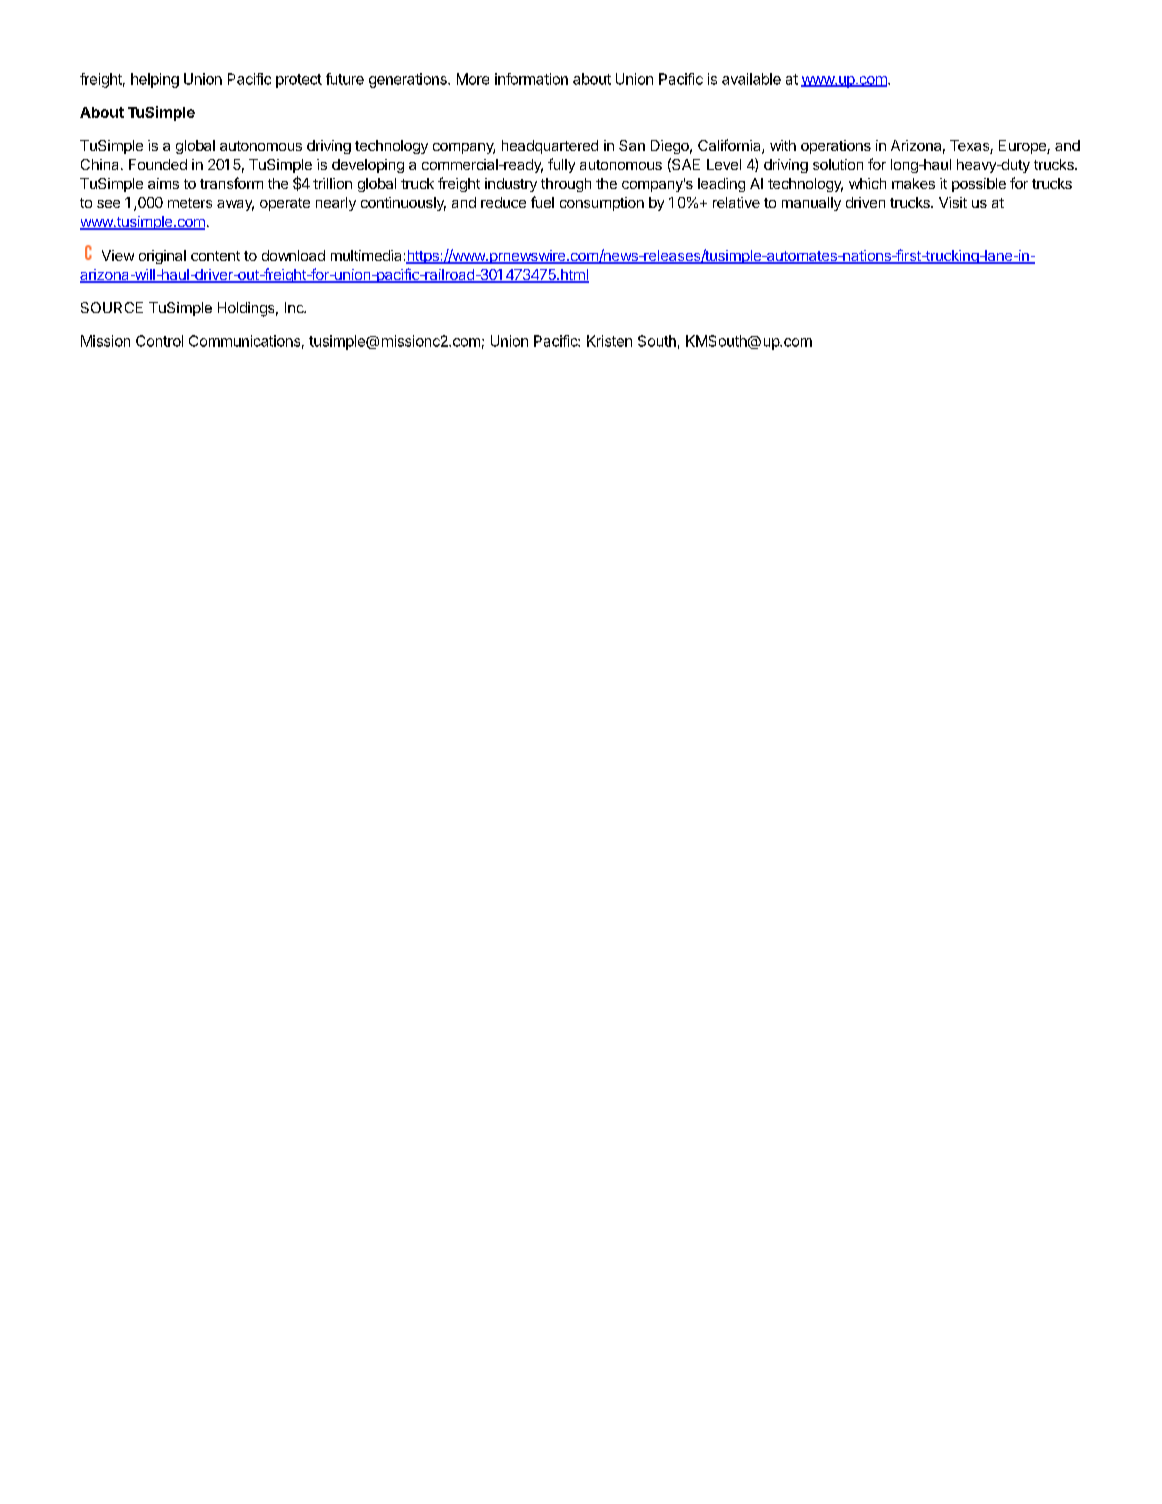 This document has width=1162, height=1504. What do you see at coordinates (602, 204) in the document?
I see `consumption` at bounding box center [602, 204].
